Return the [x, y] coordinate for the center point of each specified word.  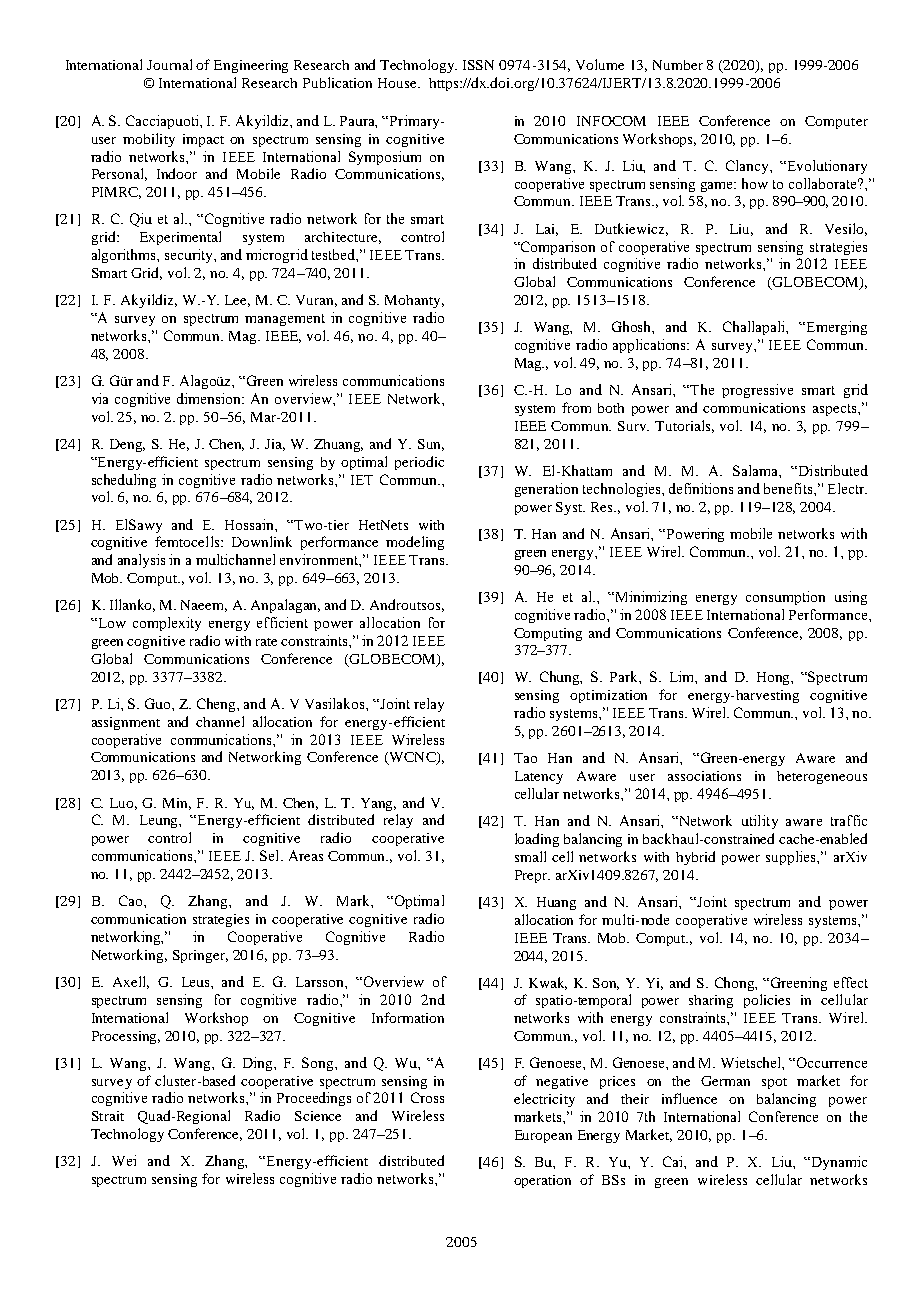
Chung [561, 678]
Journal [169, 64]
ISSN [478, 65]
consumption [785, 598]
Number [678, 65]
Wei [124, 1160]
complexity [167, 624]
